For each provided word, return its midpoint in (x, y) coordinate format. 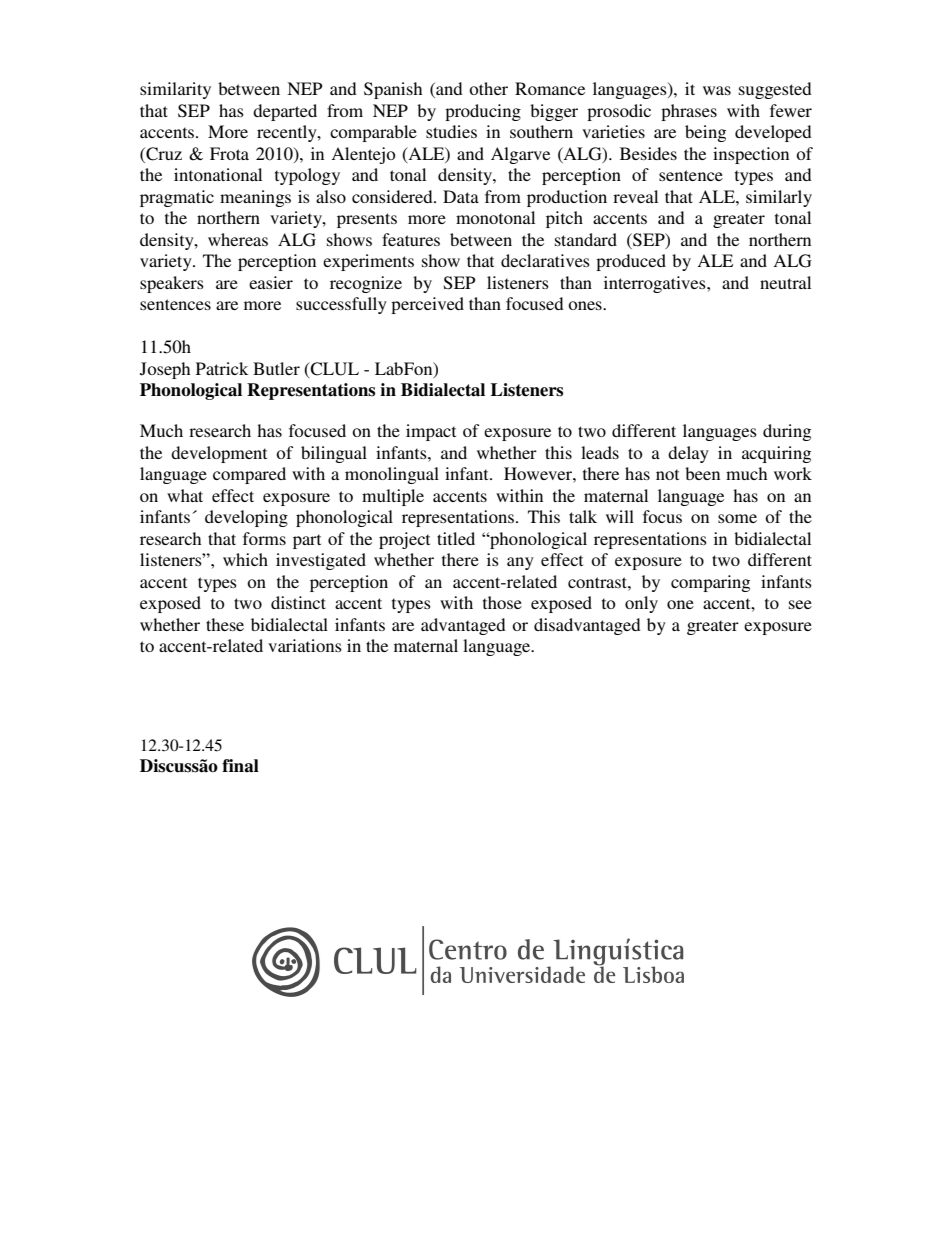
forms (264, 538)
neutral (785, 282)
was (717, 90)
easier (271, 282)
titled (456, 538)
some (737, 518)
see (800, 604)
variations (305, 645)
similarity (175, 90)
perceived (427, 305)
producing (483, 112)
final (240, 766)
